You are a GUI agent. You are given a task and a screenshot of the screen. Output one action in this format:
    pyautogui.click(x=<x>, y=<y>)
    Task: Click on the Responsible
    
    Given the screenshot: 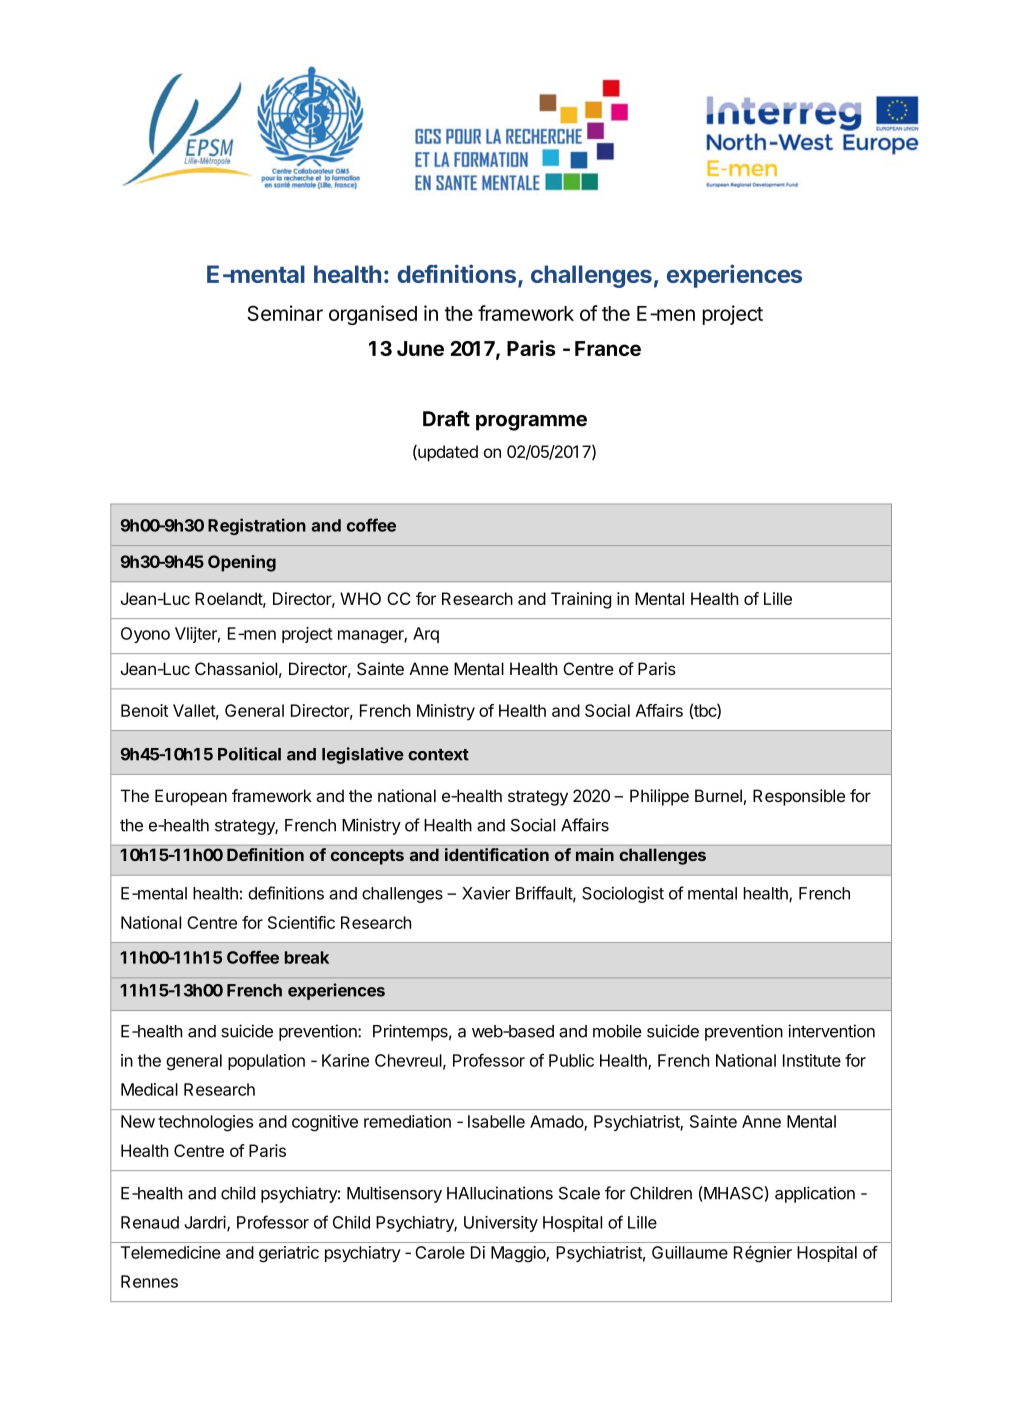 What is the action you would take?
    pyautogui.click(x=799, y=797)
